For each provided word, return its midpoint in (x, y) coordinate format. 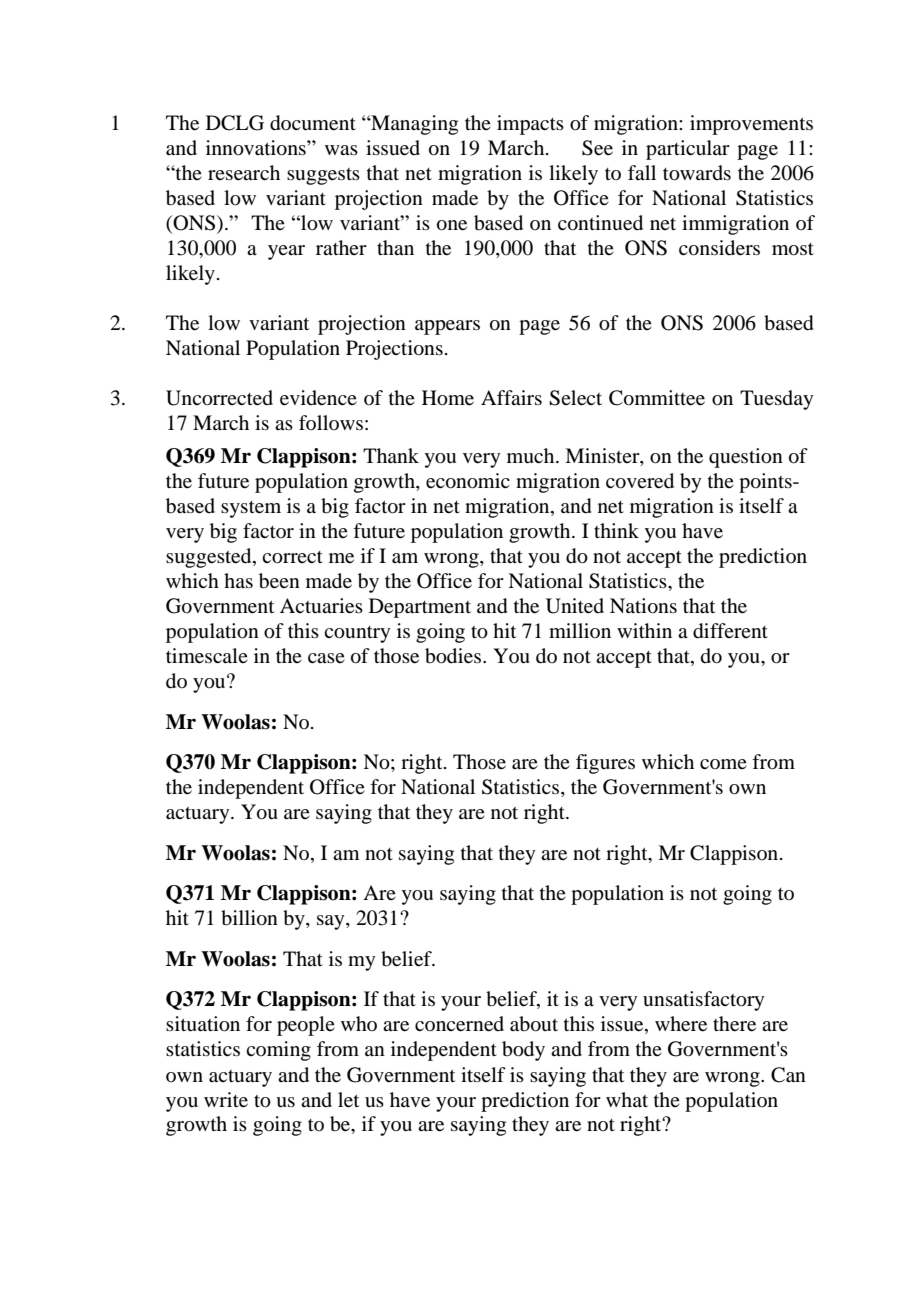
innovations (257, 148)
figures (605, 764)
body (523, 1051)
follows (331, 422)
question (746, 458)
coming (278, 1051)
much (532, 456)
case (326, 658)
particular (688, 150)
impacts (530, 125)
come (723, 764)
